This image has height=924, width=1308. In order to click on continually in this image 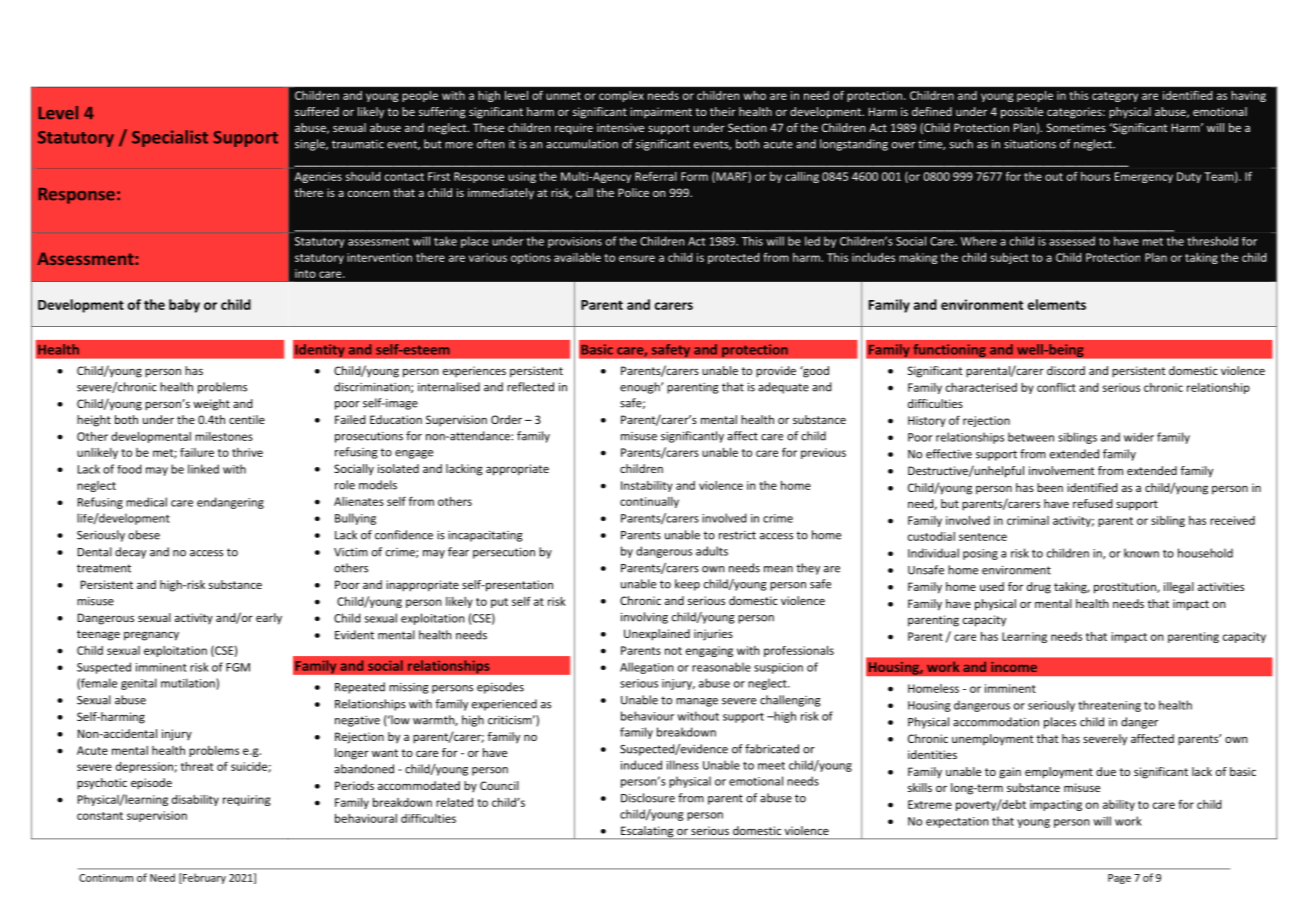, I will do `click(649, 502)`.
